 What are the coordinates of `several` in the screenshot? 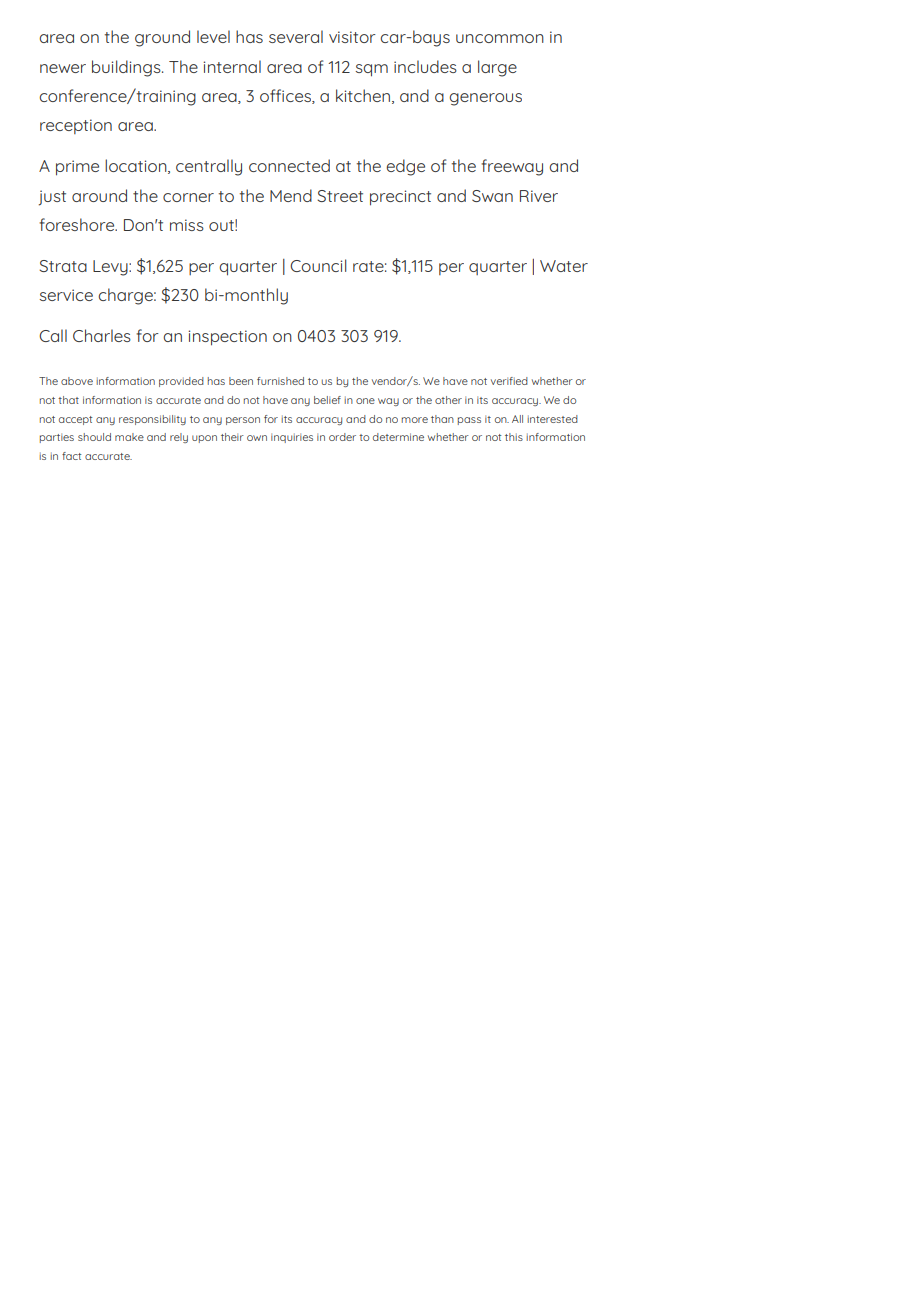 It's located at (296, 36).
